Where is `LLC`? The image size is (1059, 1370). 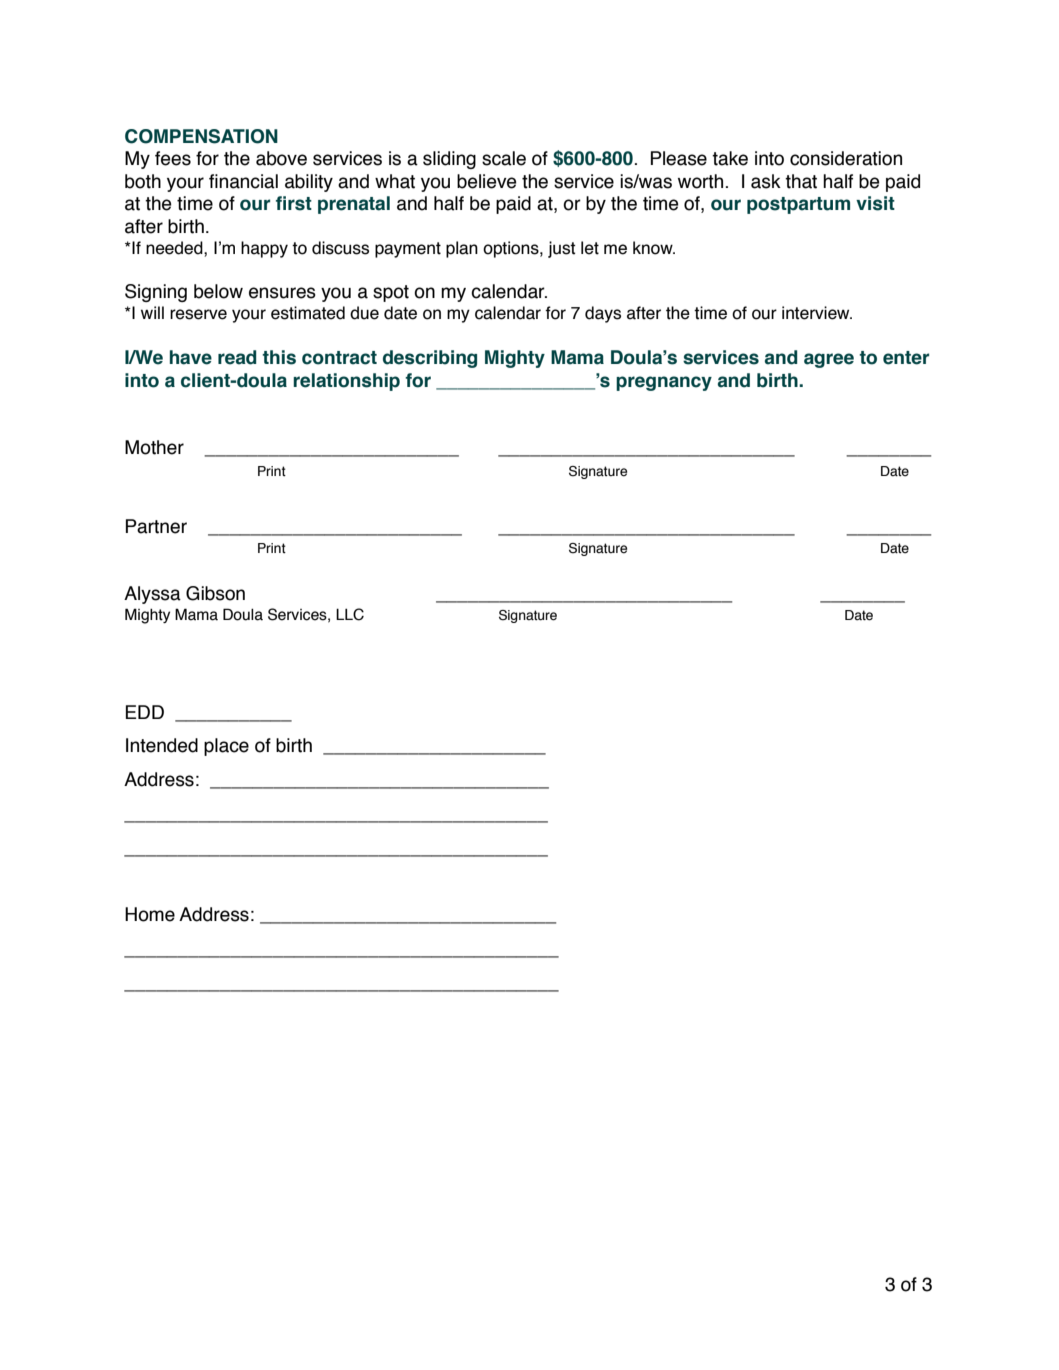 LLC is located at coordinates (350, 614).
